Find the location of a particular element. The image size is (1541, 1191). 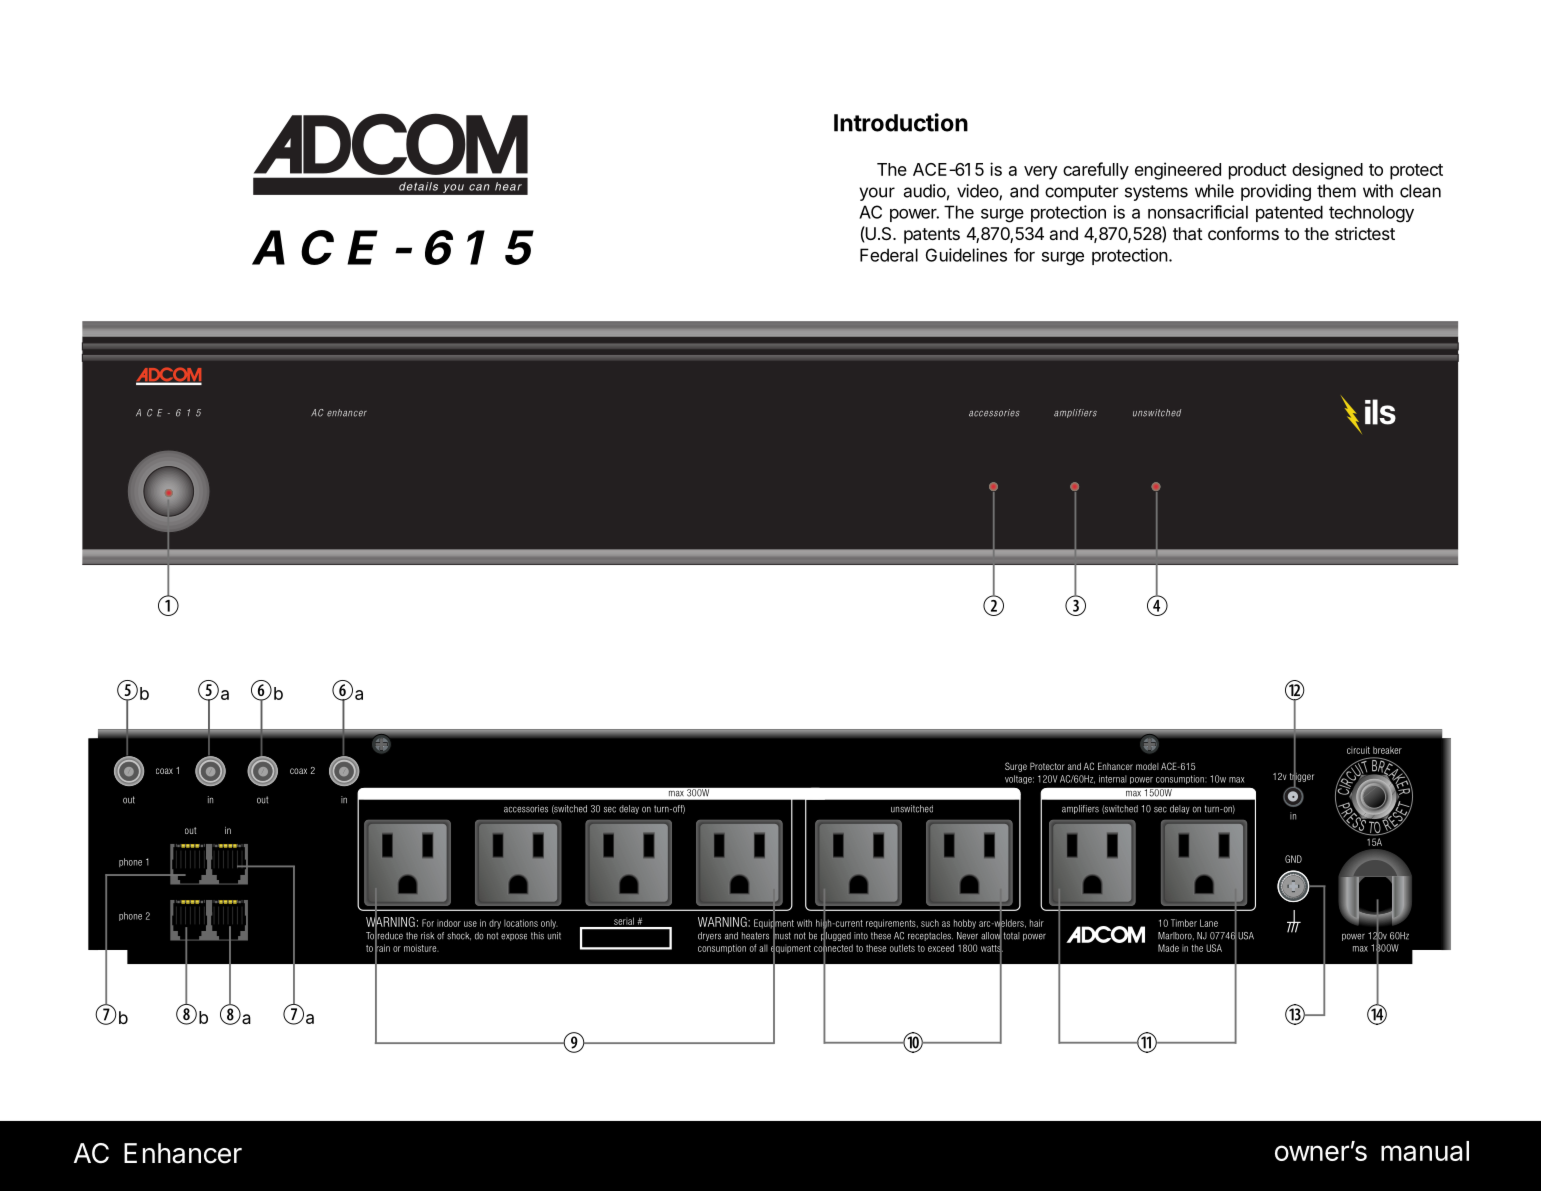

moisture is located at coordinates (421, 948).
